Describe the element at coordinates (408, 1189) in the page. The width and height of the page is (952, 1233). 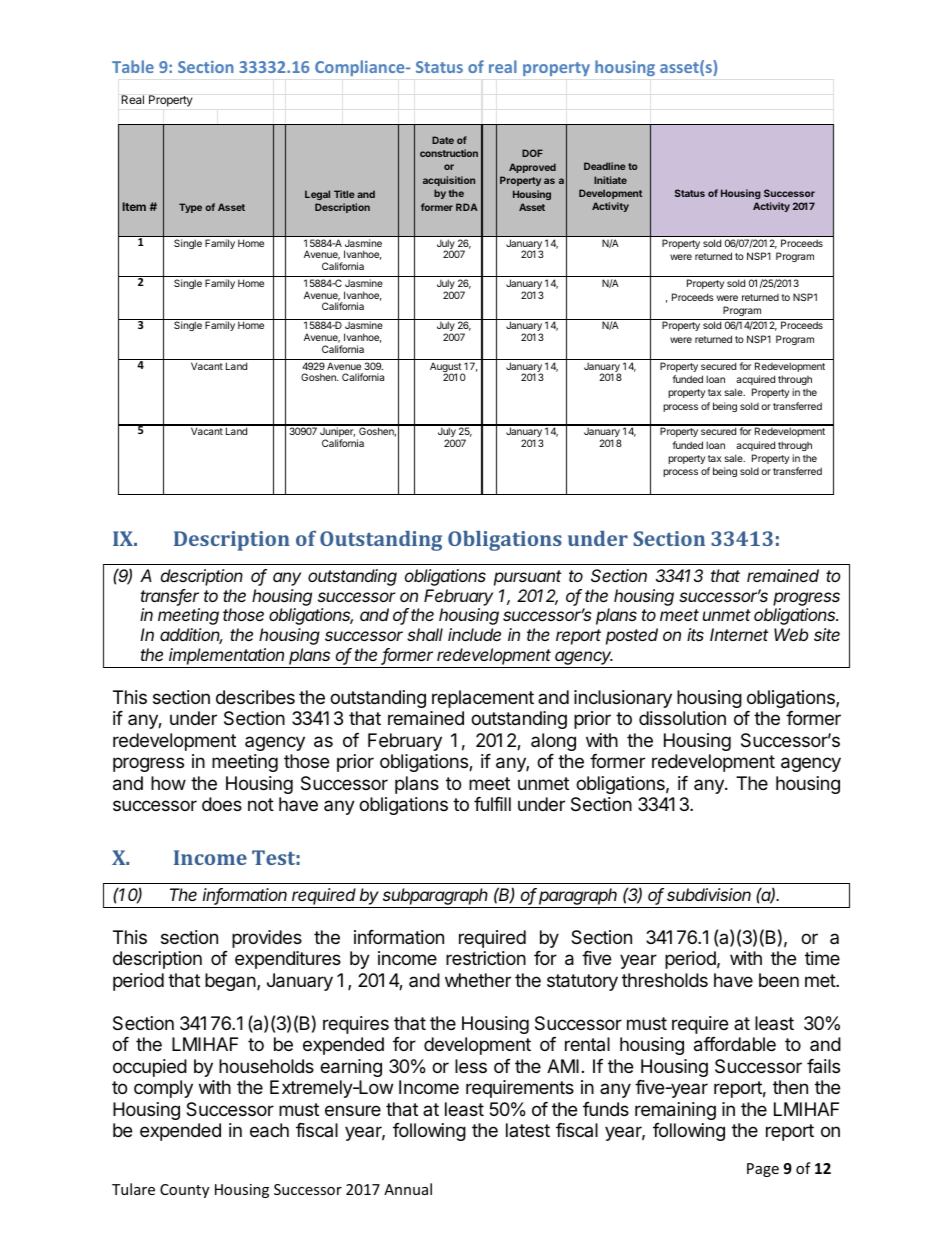
I see `Annual` at that location.
